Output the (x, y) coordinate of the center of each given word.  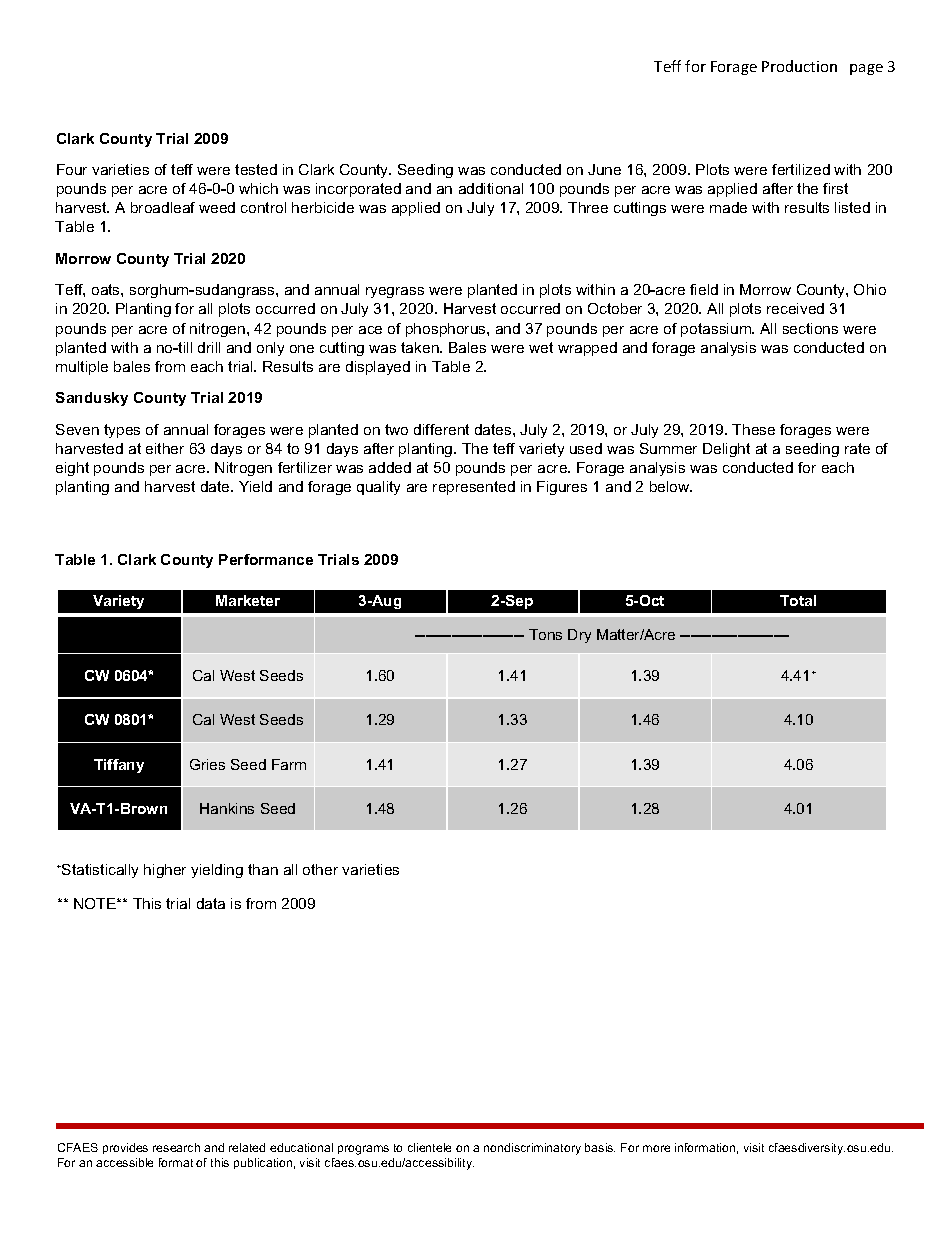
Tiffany (119, 766)
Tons (545, 634)
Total (798, 600)
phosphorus (447, 330)
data (211, 903)
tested (256, 169)
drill (209, 347)
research (176, 1147)
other (320, 869)
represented (474, 488)
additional (491, 188)
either (165, 448)
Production (799, 66)
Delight (726, 450)
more (656, 1148)
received (795, 308)
